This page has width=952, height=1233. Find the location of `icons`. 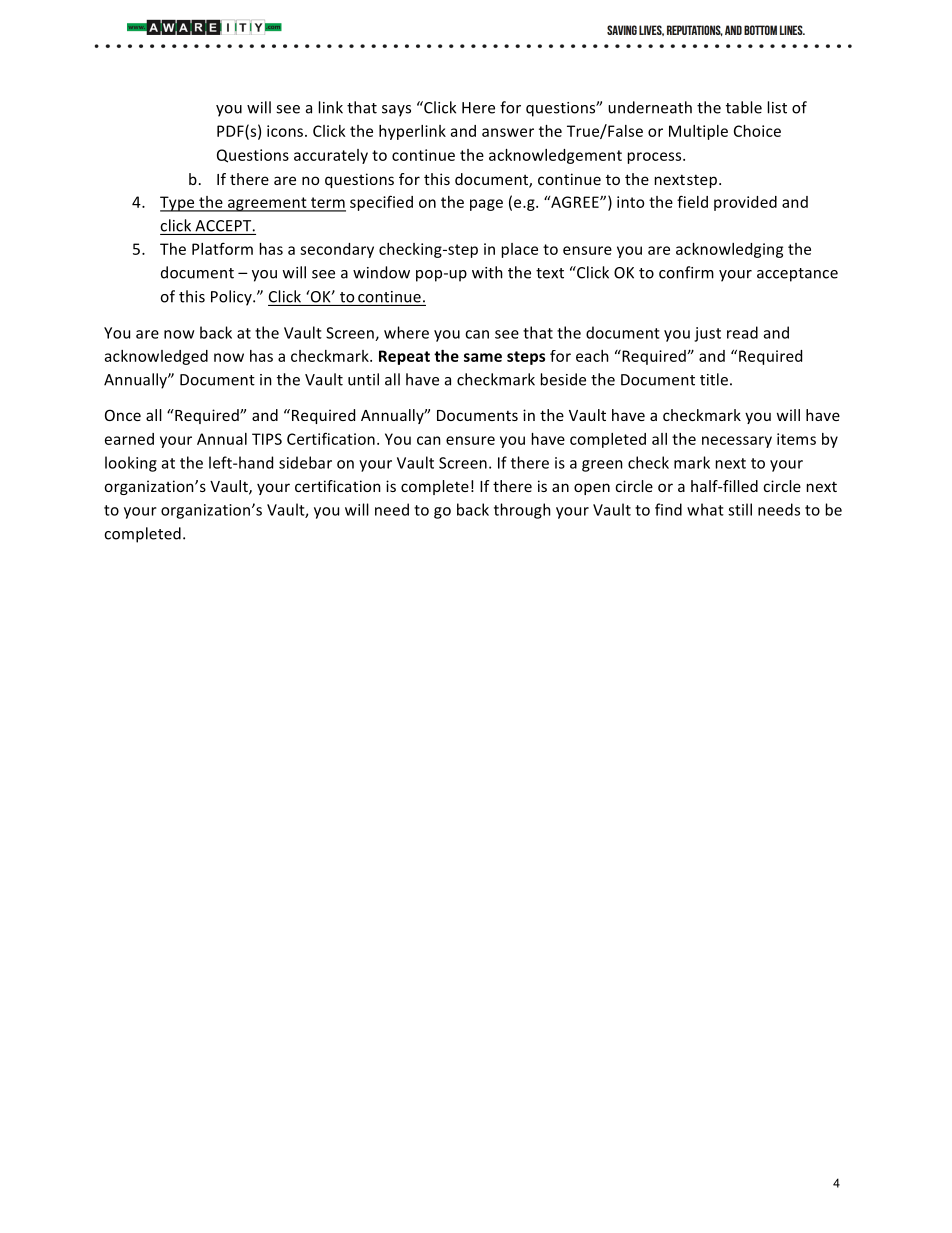

icons is located at coordinates (285, 131).
